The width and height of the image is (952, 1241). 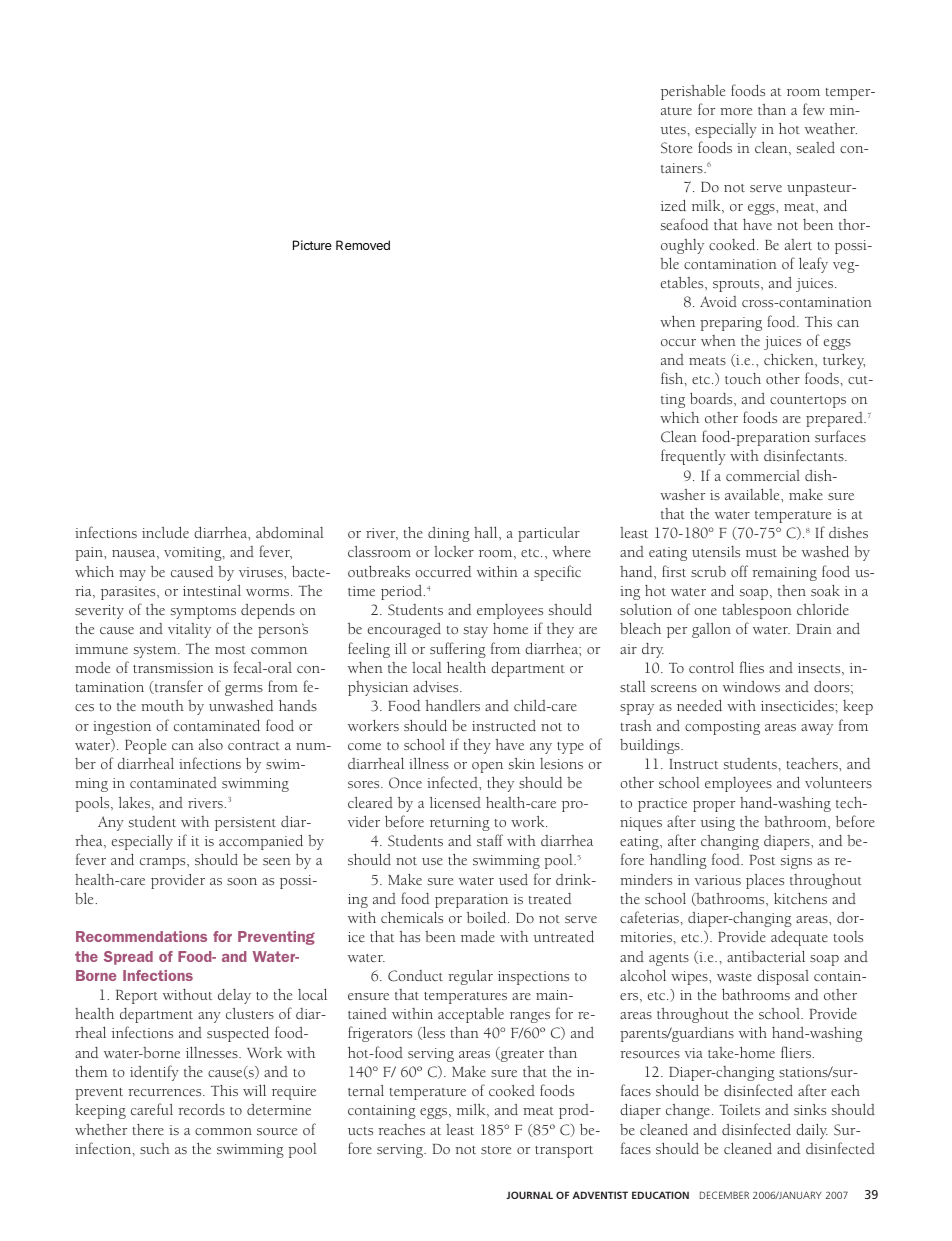 I want to click on more, so click(x=736, y=111).
